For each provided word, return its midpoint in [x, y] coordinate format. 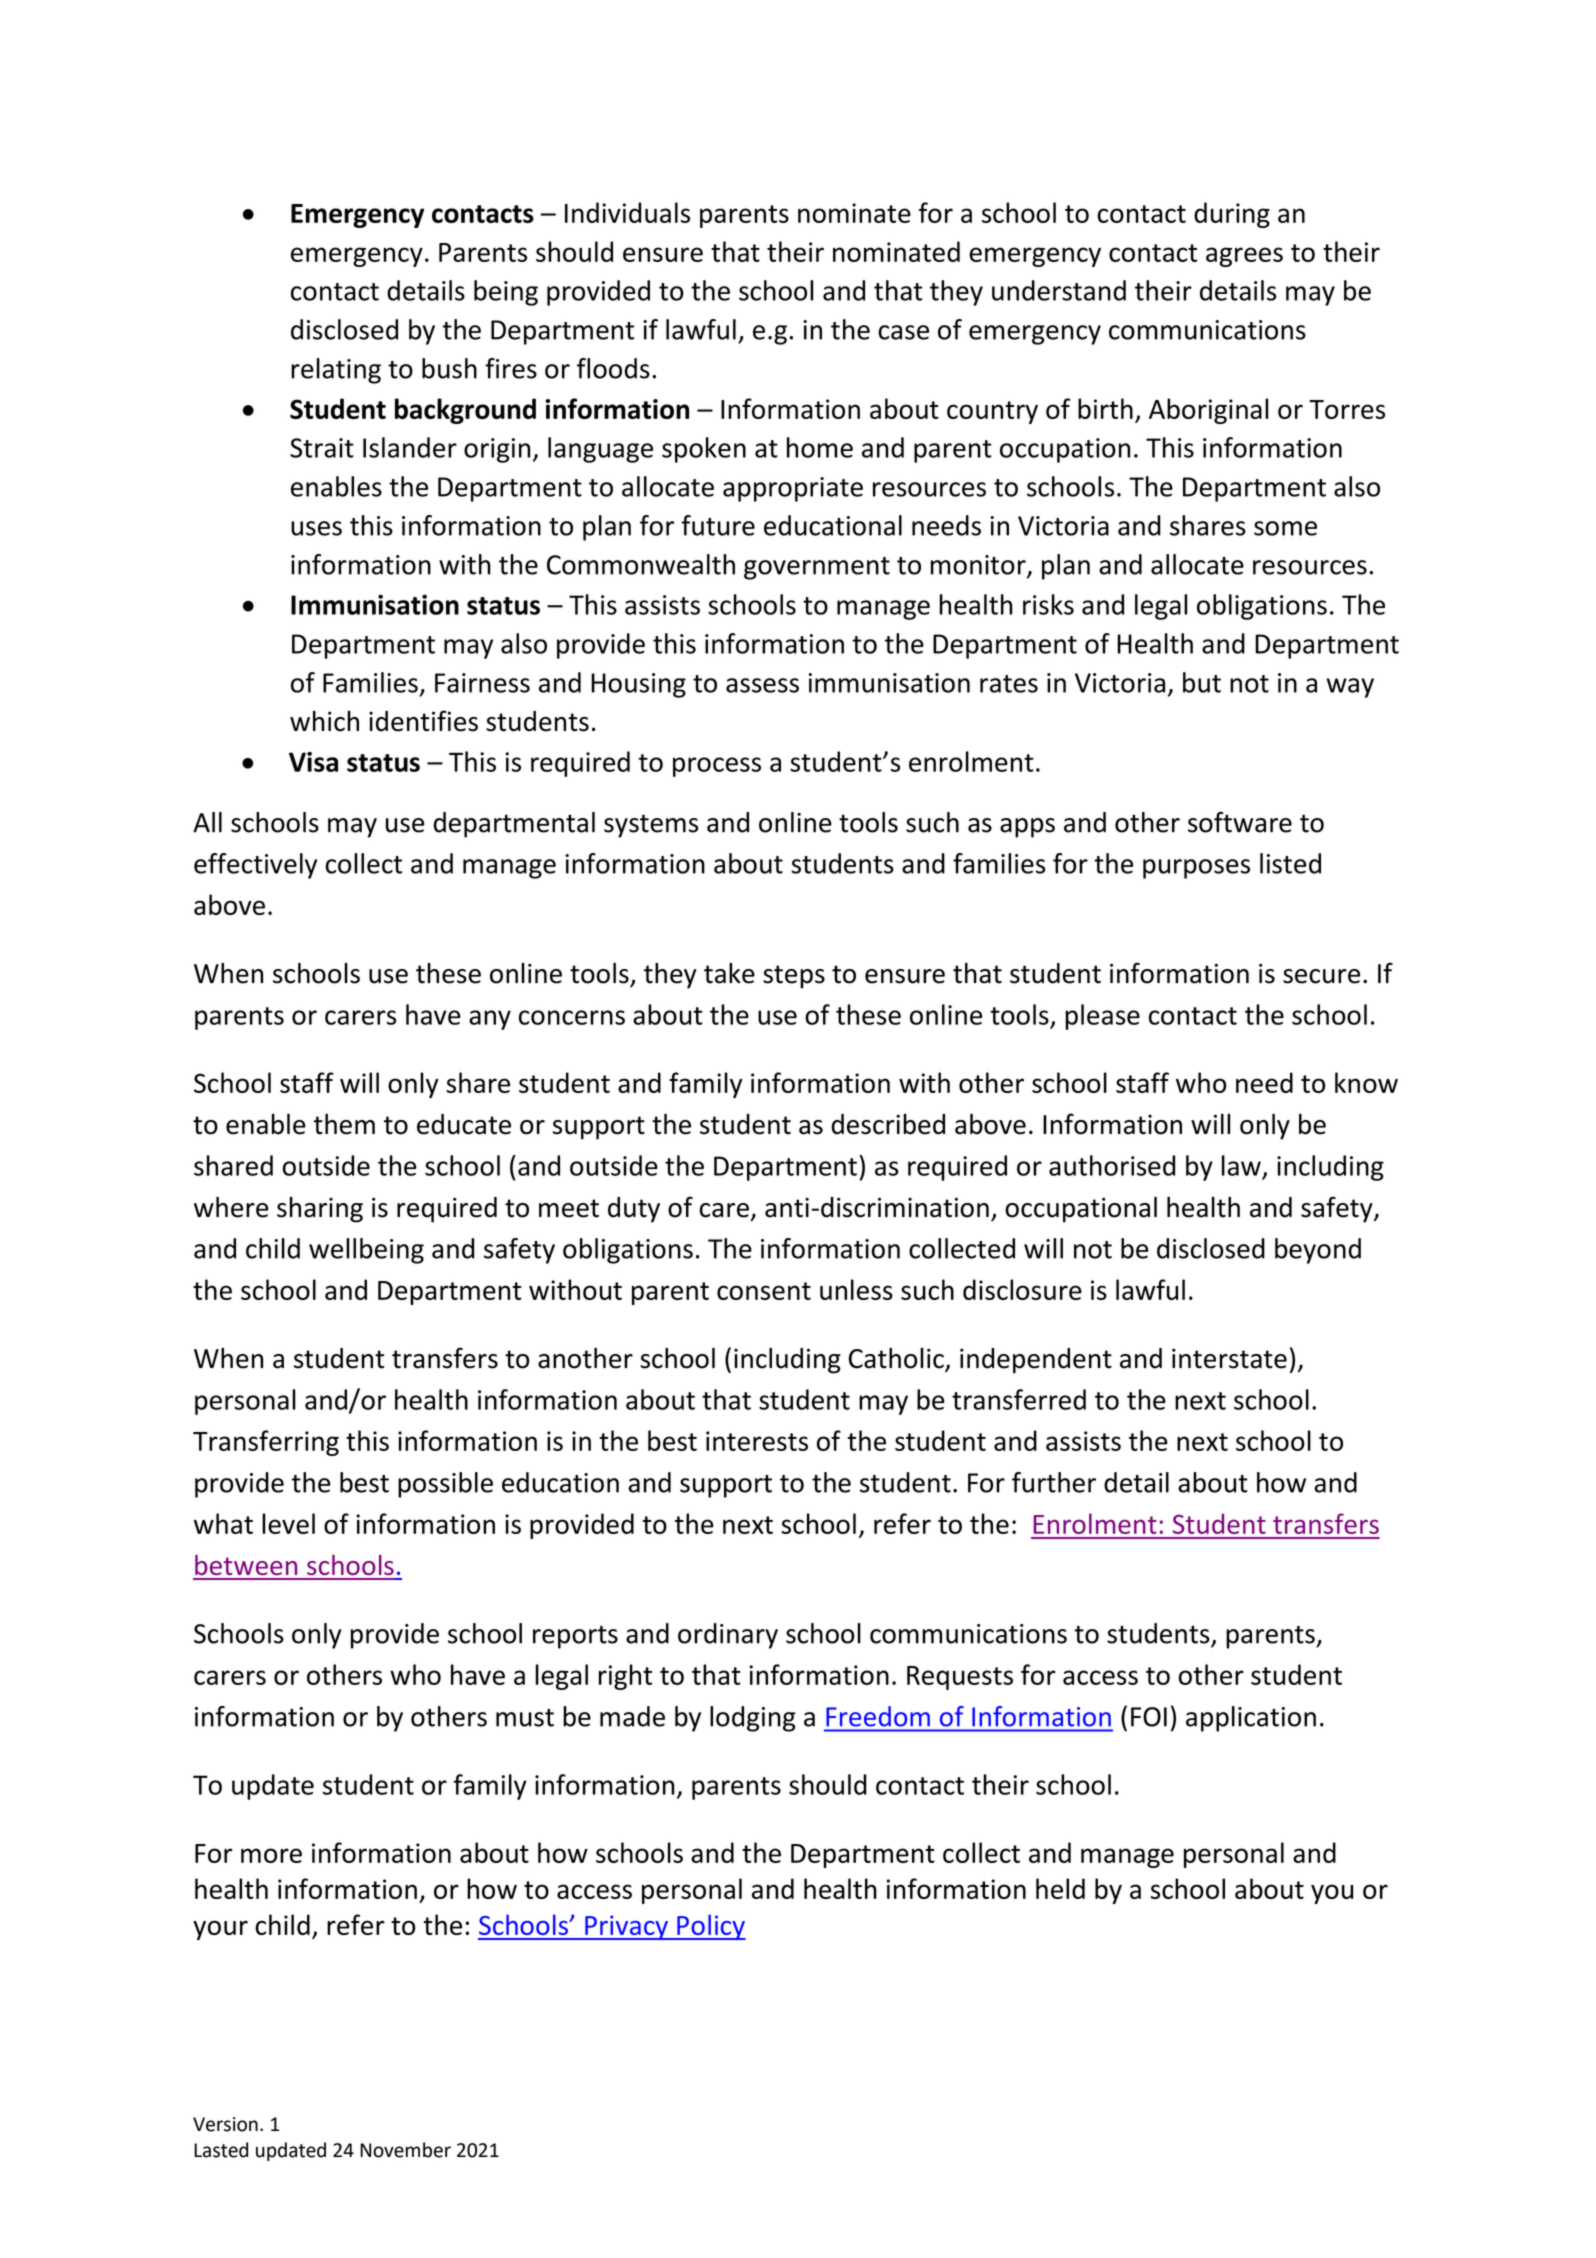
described [888, 1124]
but [1202, 682]
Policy [710, 1927]
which [324, 721]
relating [336, 371]
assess [762, 685]
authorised [1112, 1165]
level [288, 1523]
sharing [320, 1210]
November [405, 2150]
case [903, 332]
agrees [1244, 257]
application [1251, 1719]
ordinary [728, 1636]
